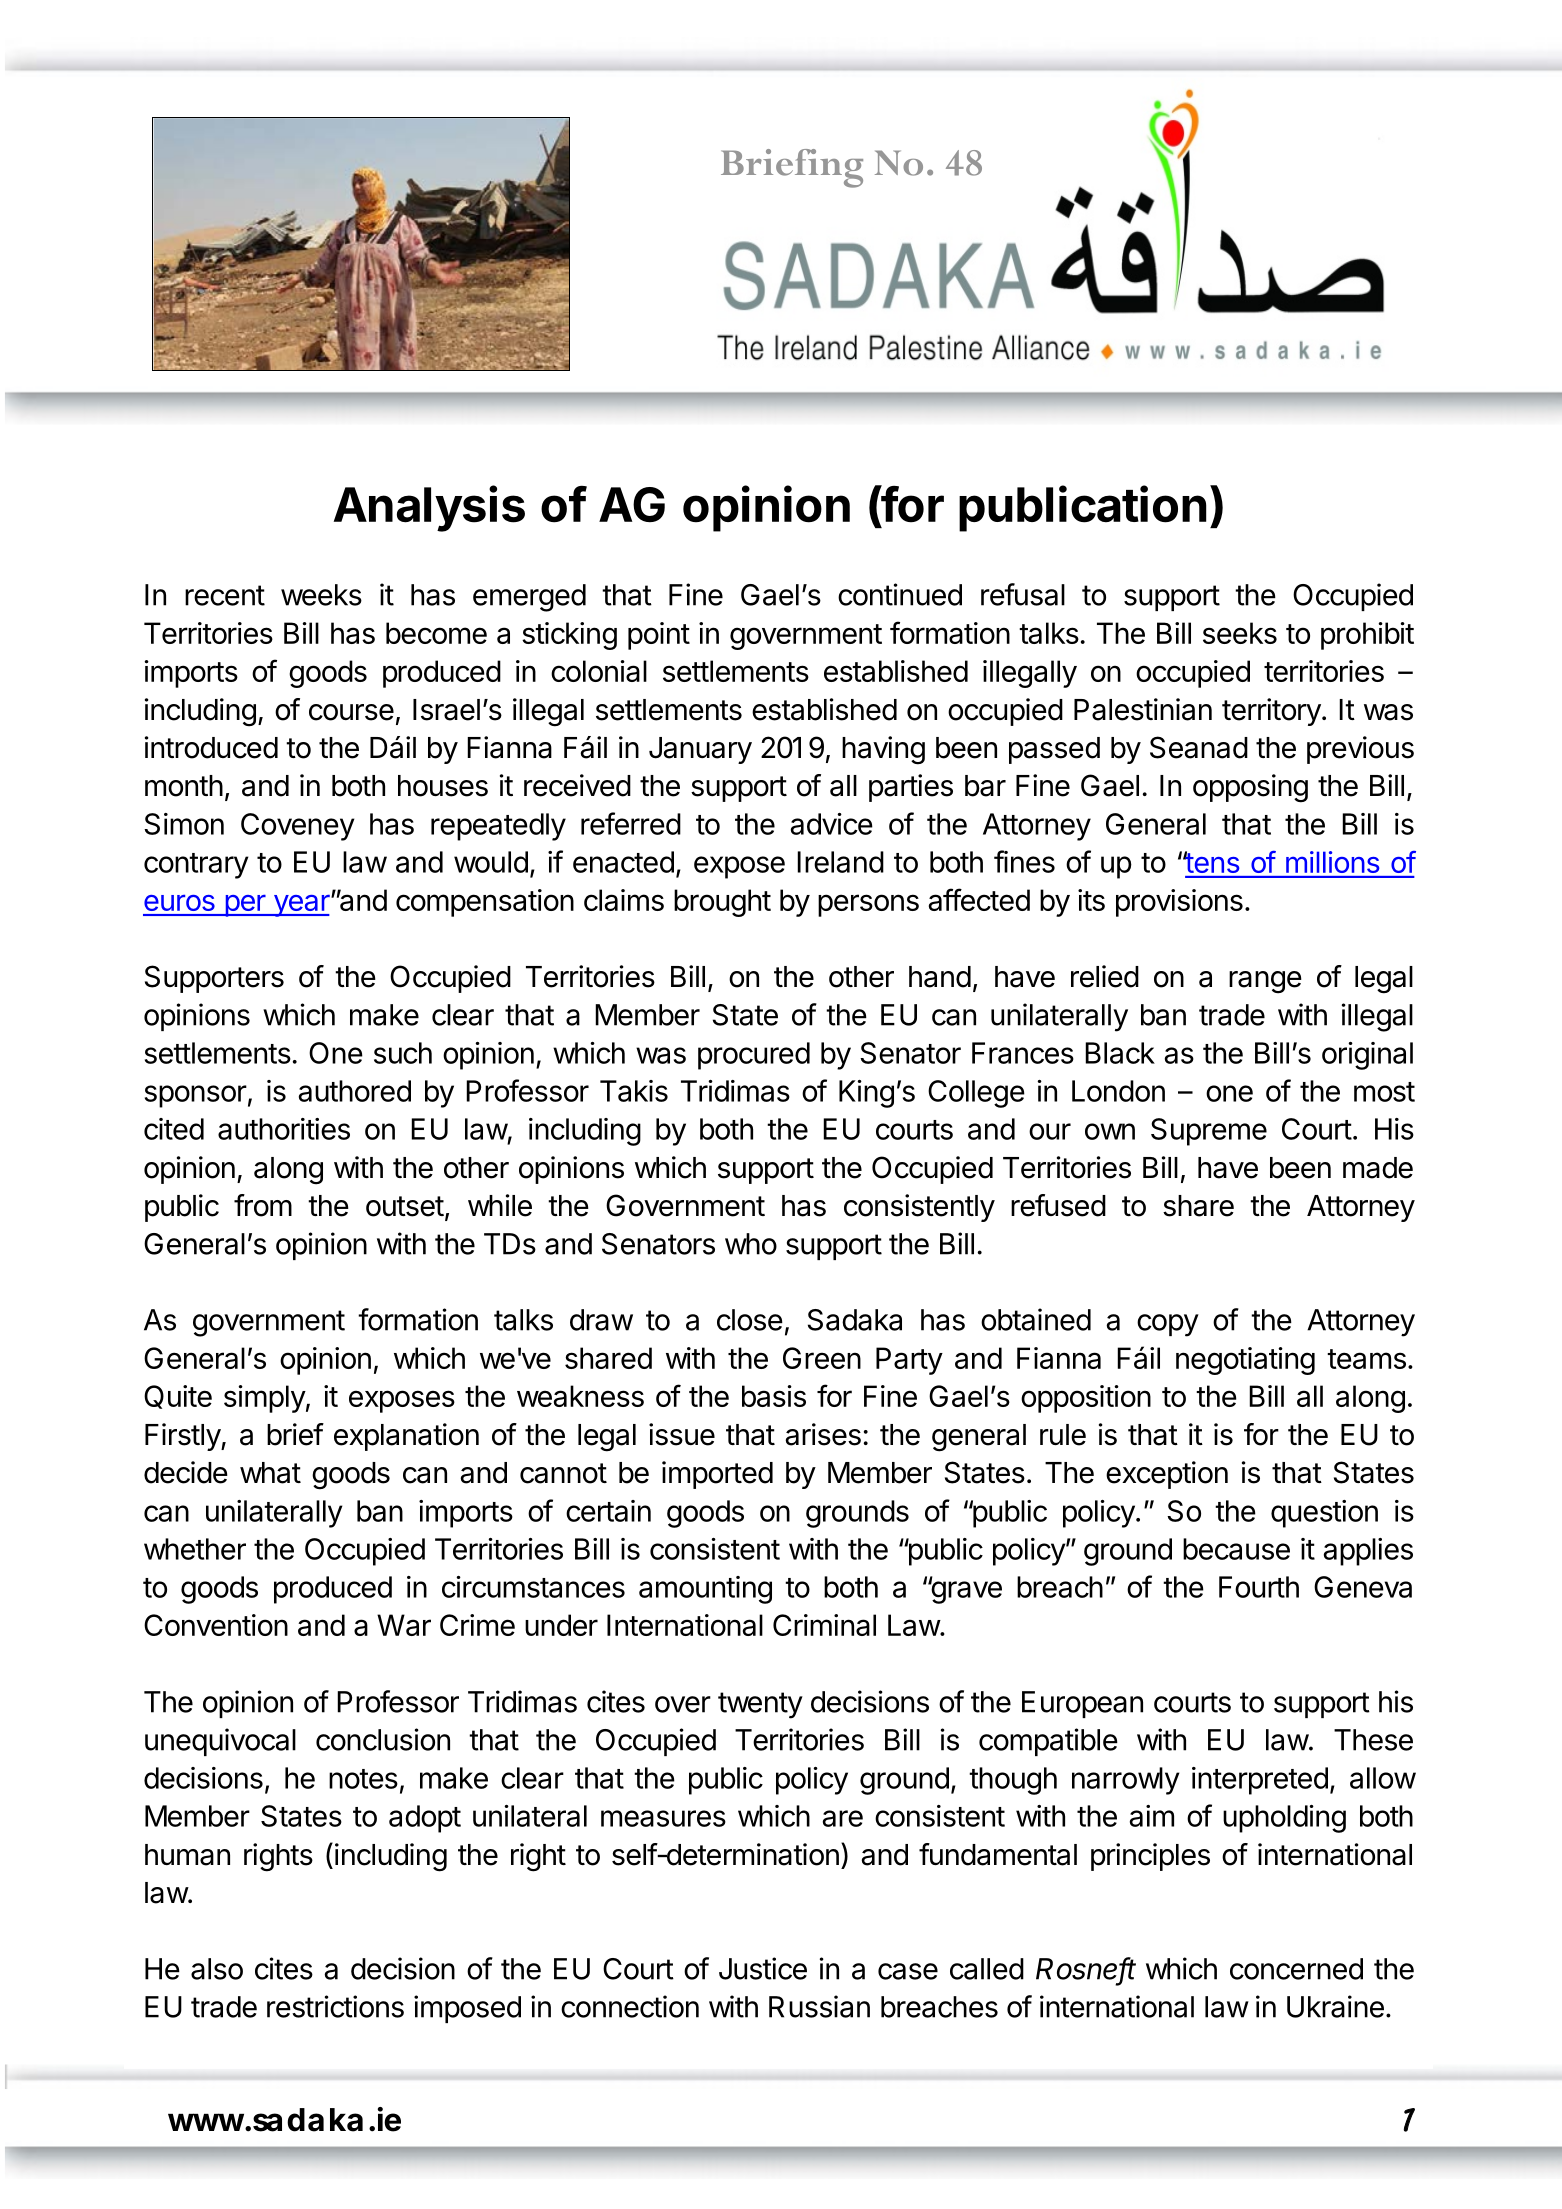  What do you see at coordinates (1167, 1475) in the page?
I see `exception` at bounding box center [1167, 1475].
